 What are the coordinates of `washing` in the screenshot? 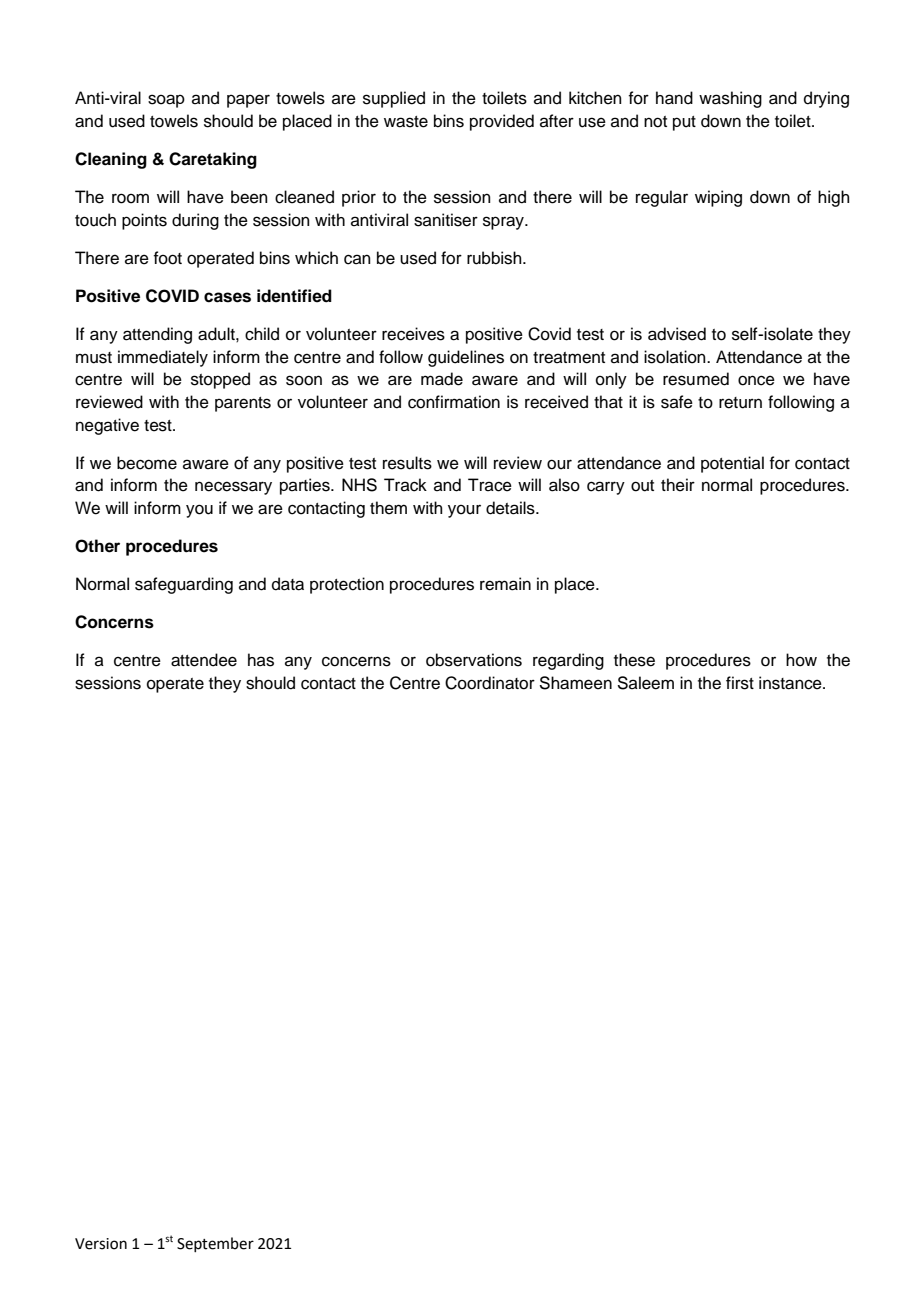 It's located at (730, 99).
